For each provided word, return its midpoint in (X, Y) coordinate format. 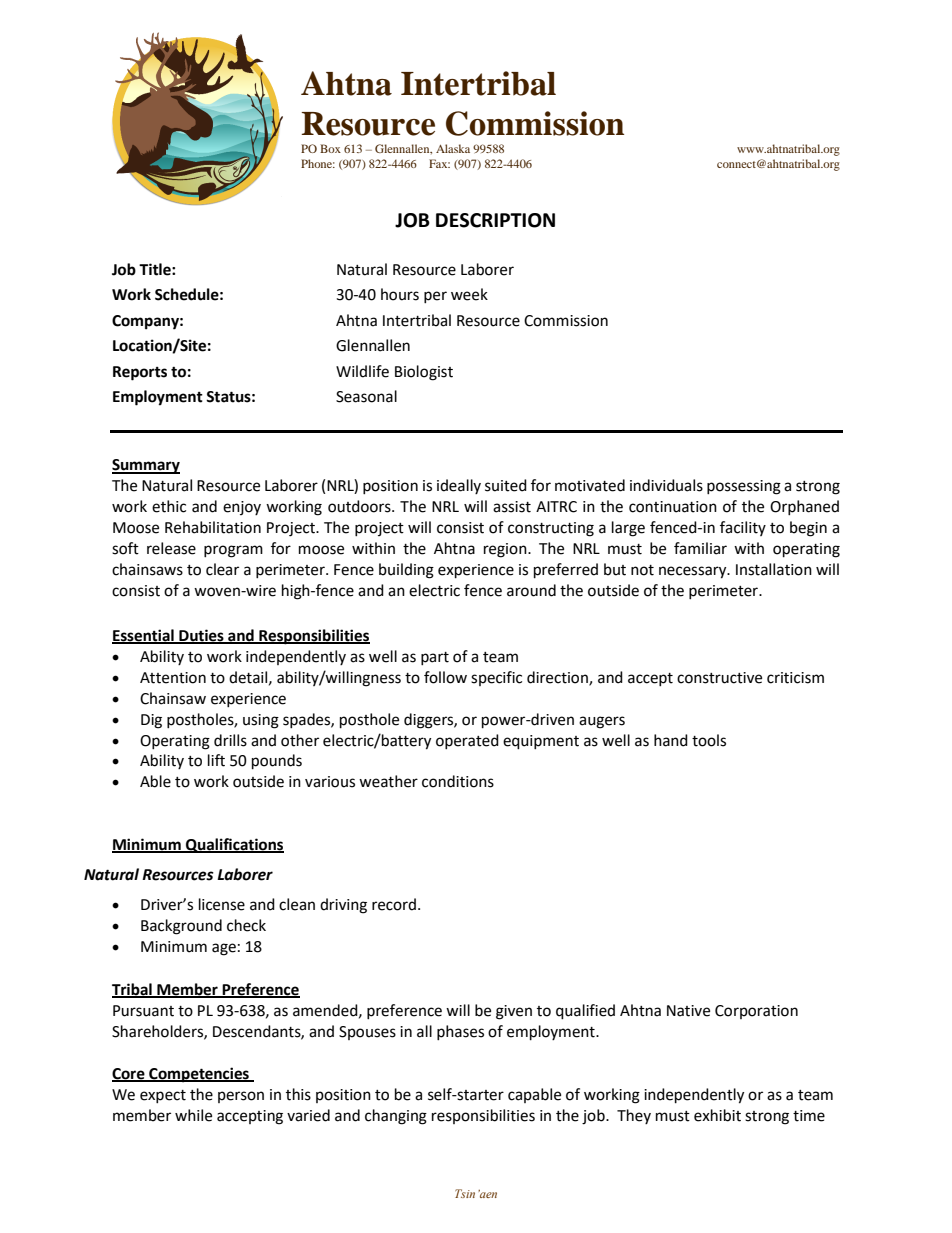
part (435, 658)
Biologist (424, 373)
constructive (719, 678)
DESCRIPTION (495, 220)
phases (460, 1032)
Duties (201, 636)
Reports (140, 373)
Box (330, 148)
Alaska (453, 148)
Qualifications (234, 845)
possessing (744, 487)
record (394, 904)
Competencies (199, 1075)
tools (709, 740)
